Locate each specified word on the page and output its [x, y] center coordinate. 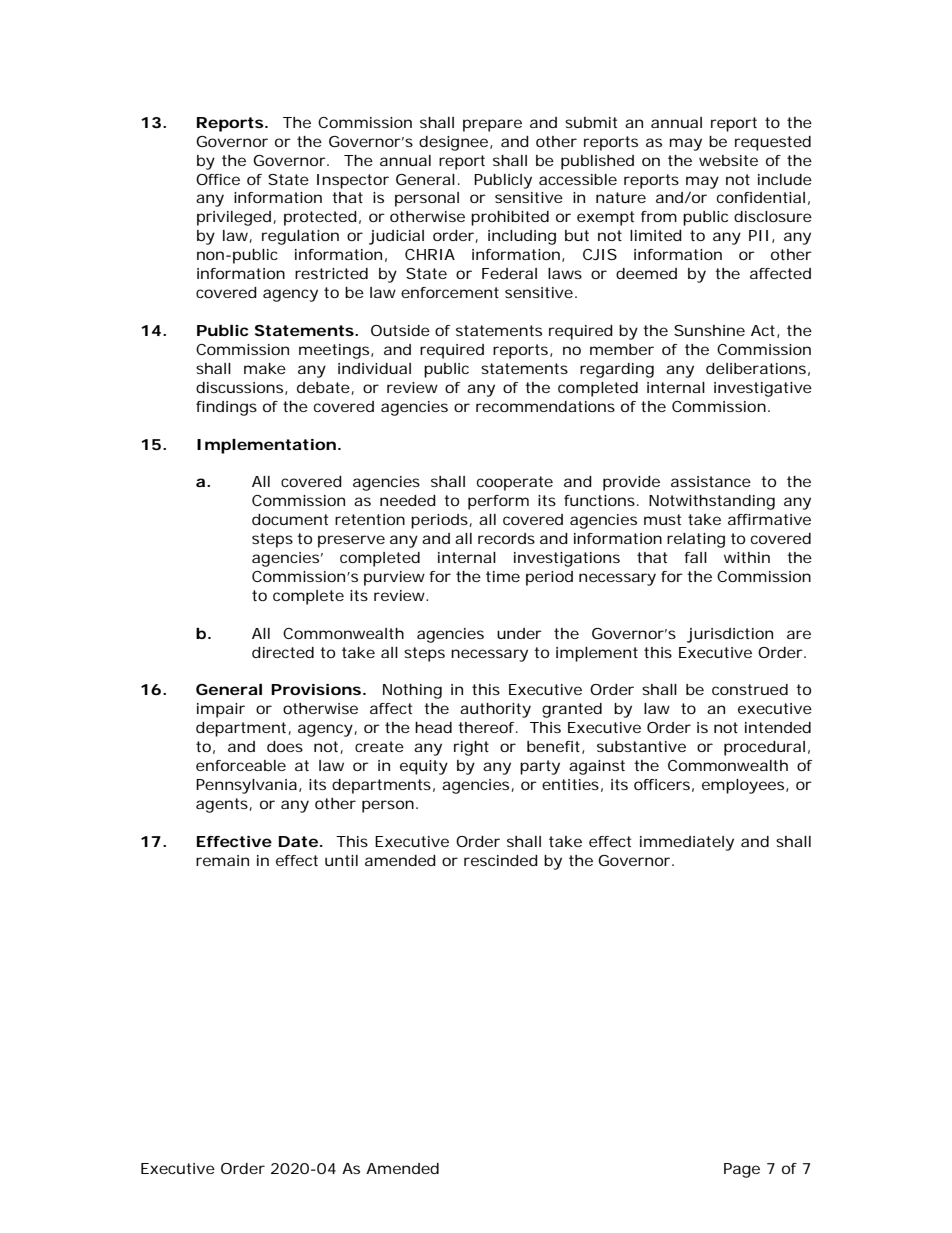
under [519, 633]
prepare [492, 125]
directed [283, 652]
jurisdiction [730, 635]
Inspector [353, 181]
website [728, 160]
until [341, 860]
